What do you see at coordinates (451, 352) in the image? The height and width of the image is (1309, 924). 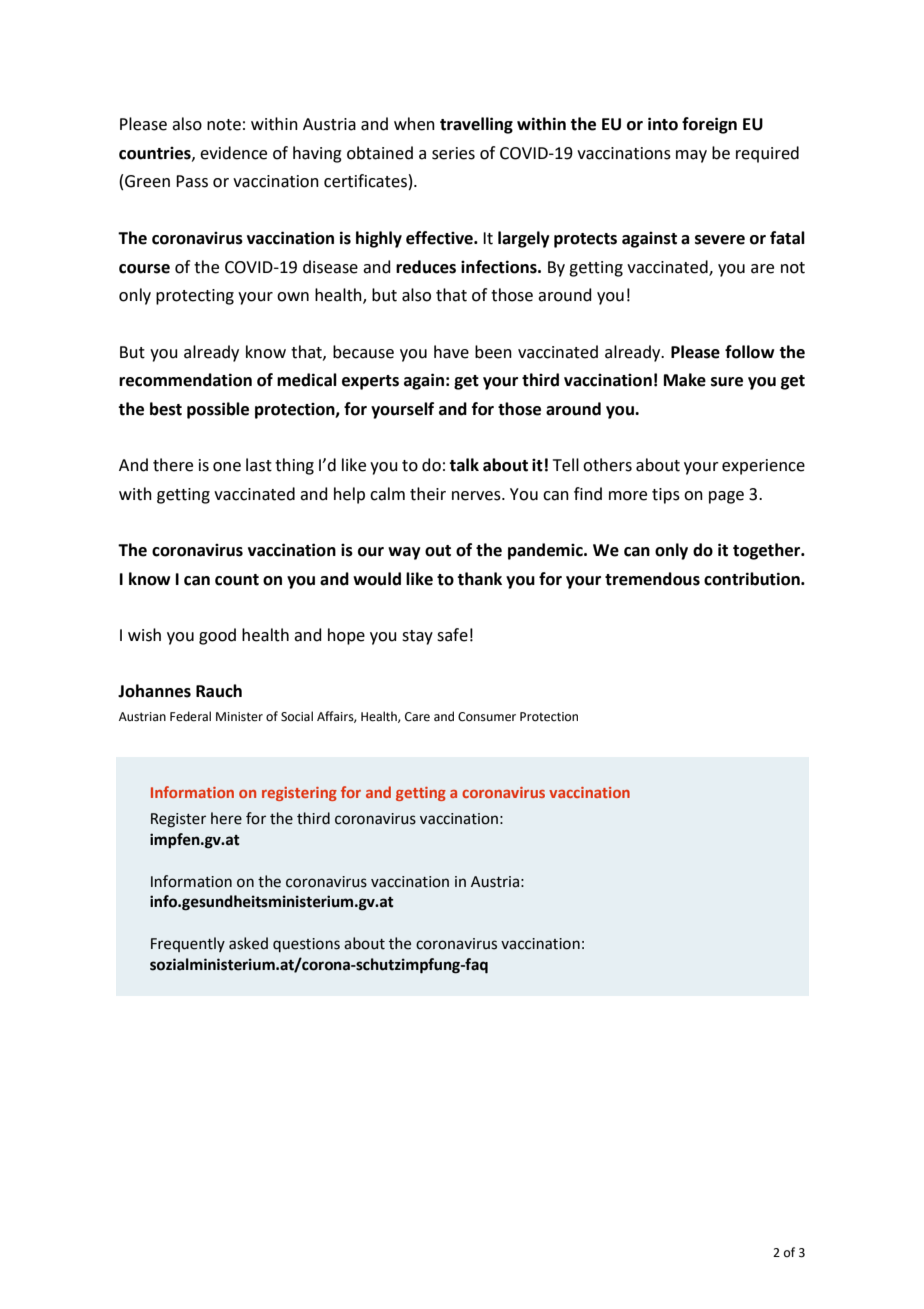 I see `have` at bounding box center [451, 352].
